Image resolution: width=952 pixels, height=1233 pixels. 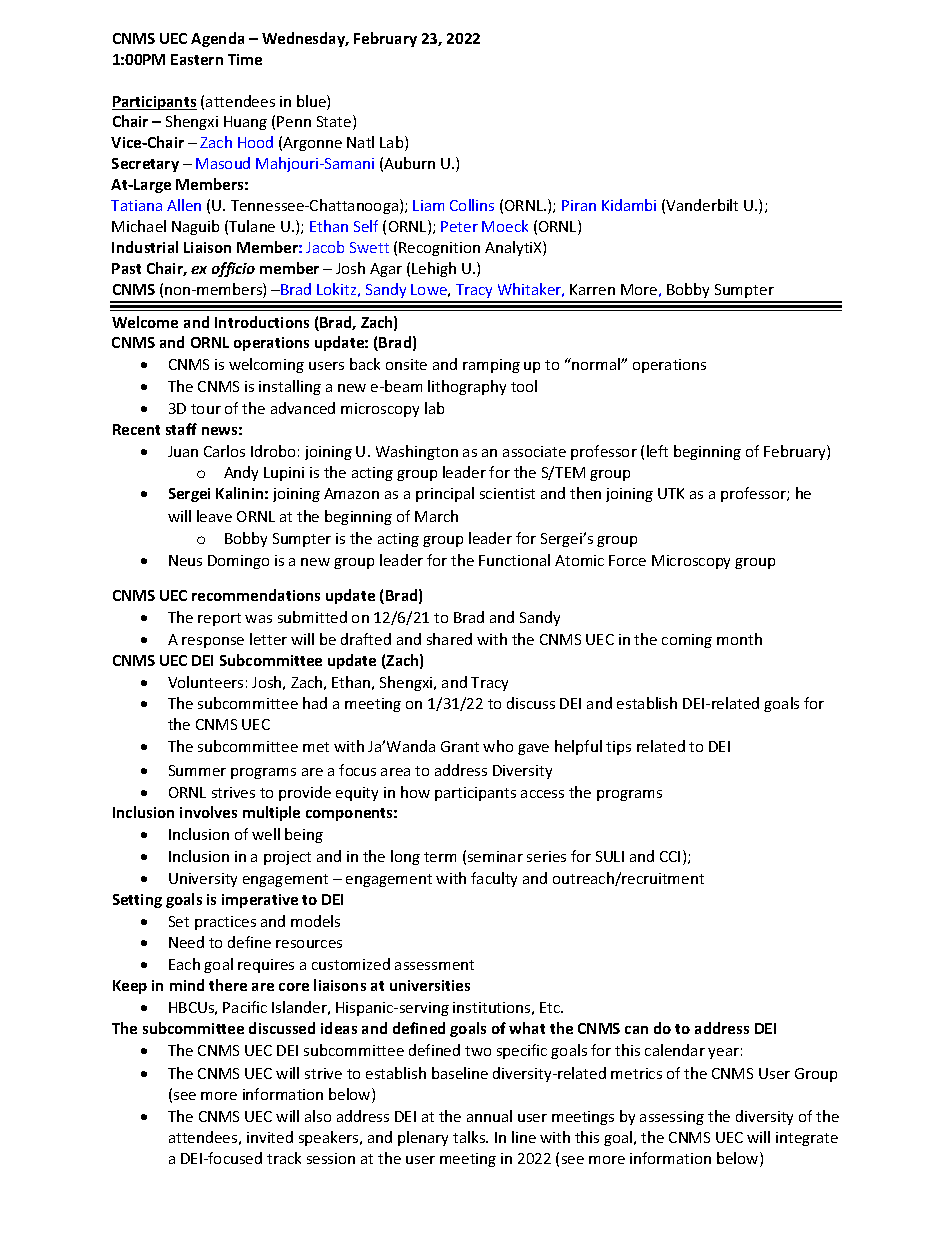 What do you see at coordinates (197, 770) in the screenshot?
I see `Summer` at bounding box center [197, 770].
